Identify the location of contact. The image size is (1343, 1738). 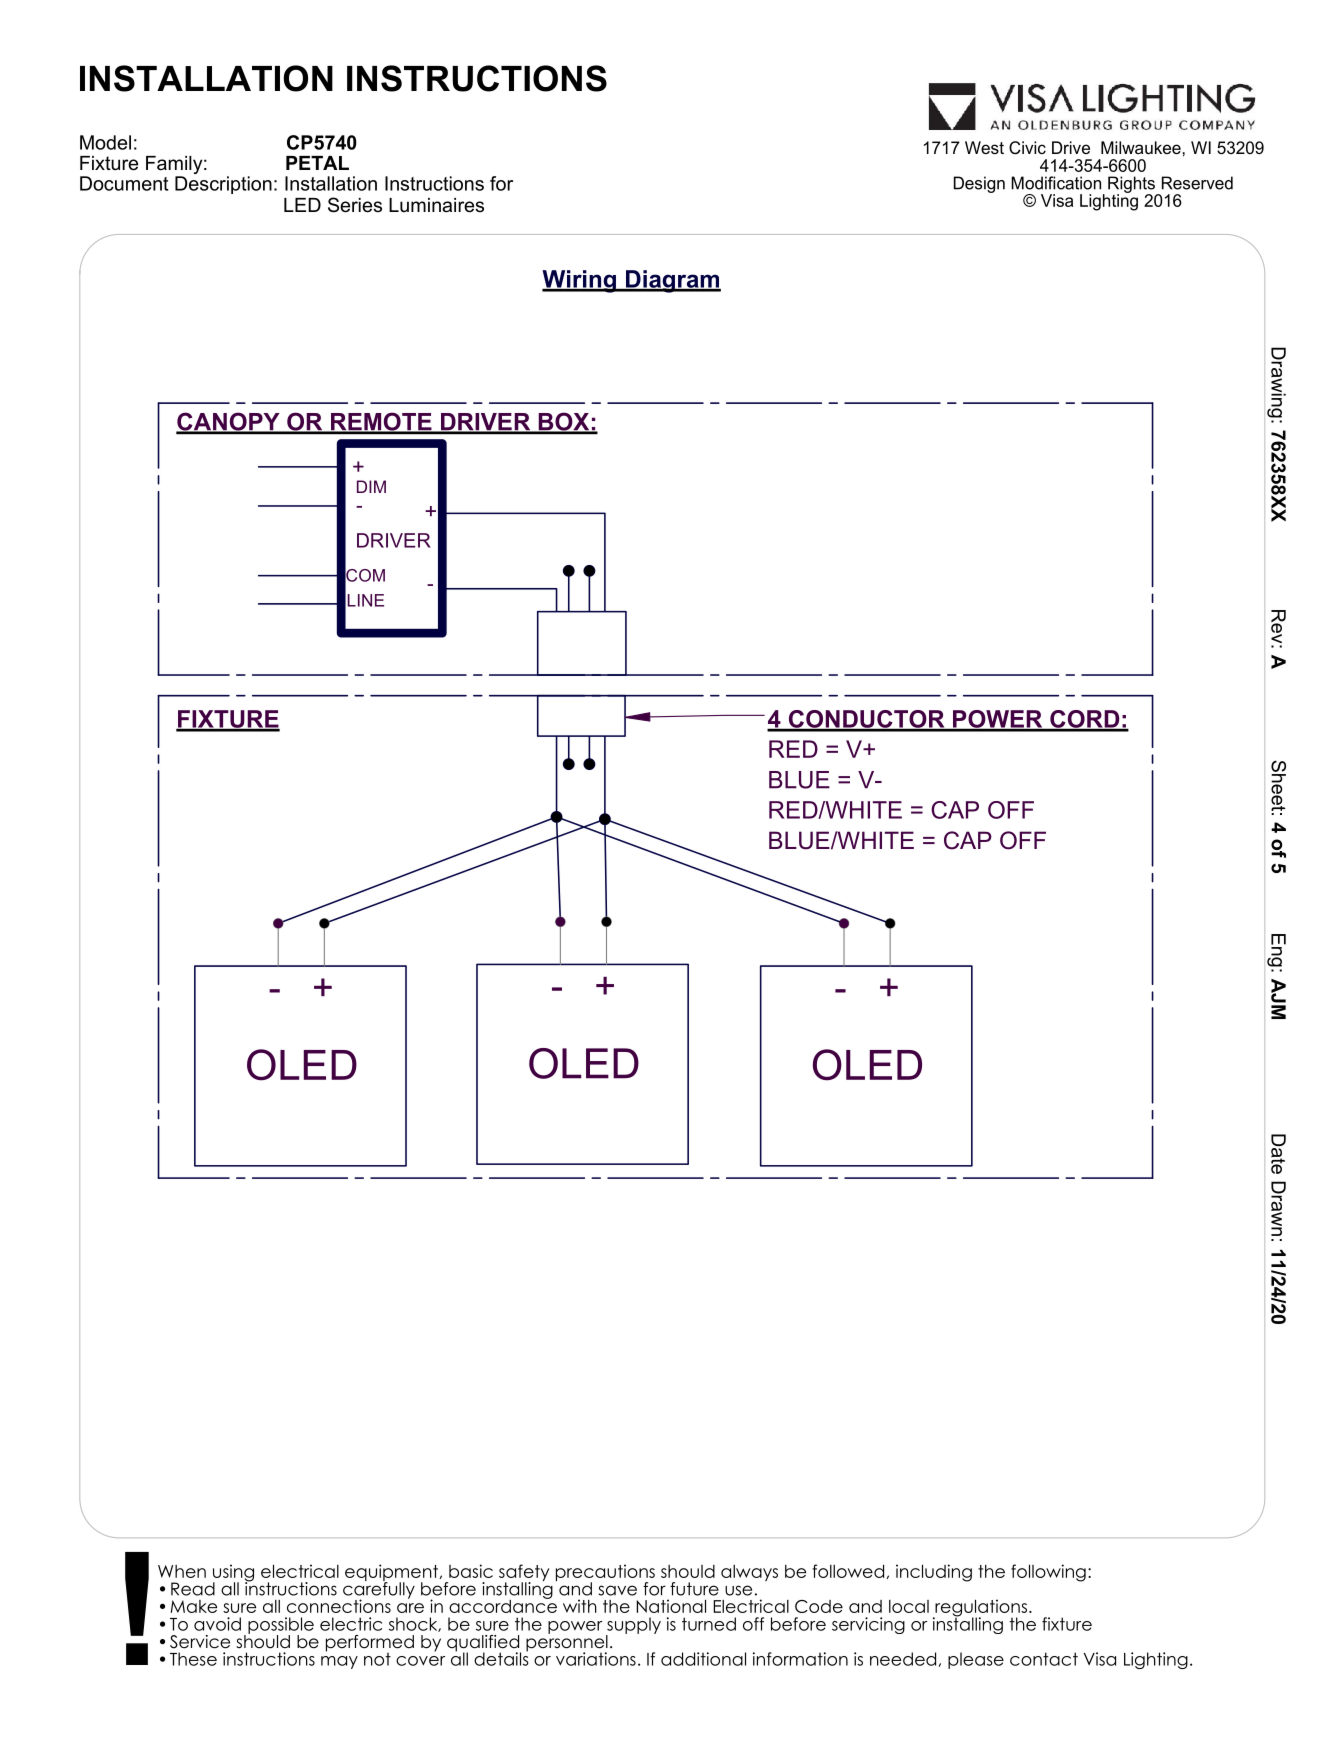
(1044, 1659).
